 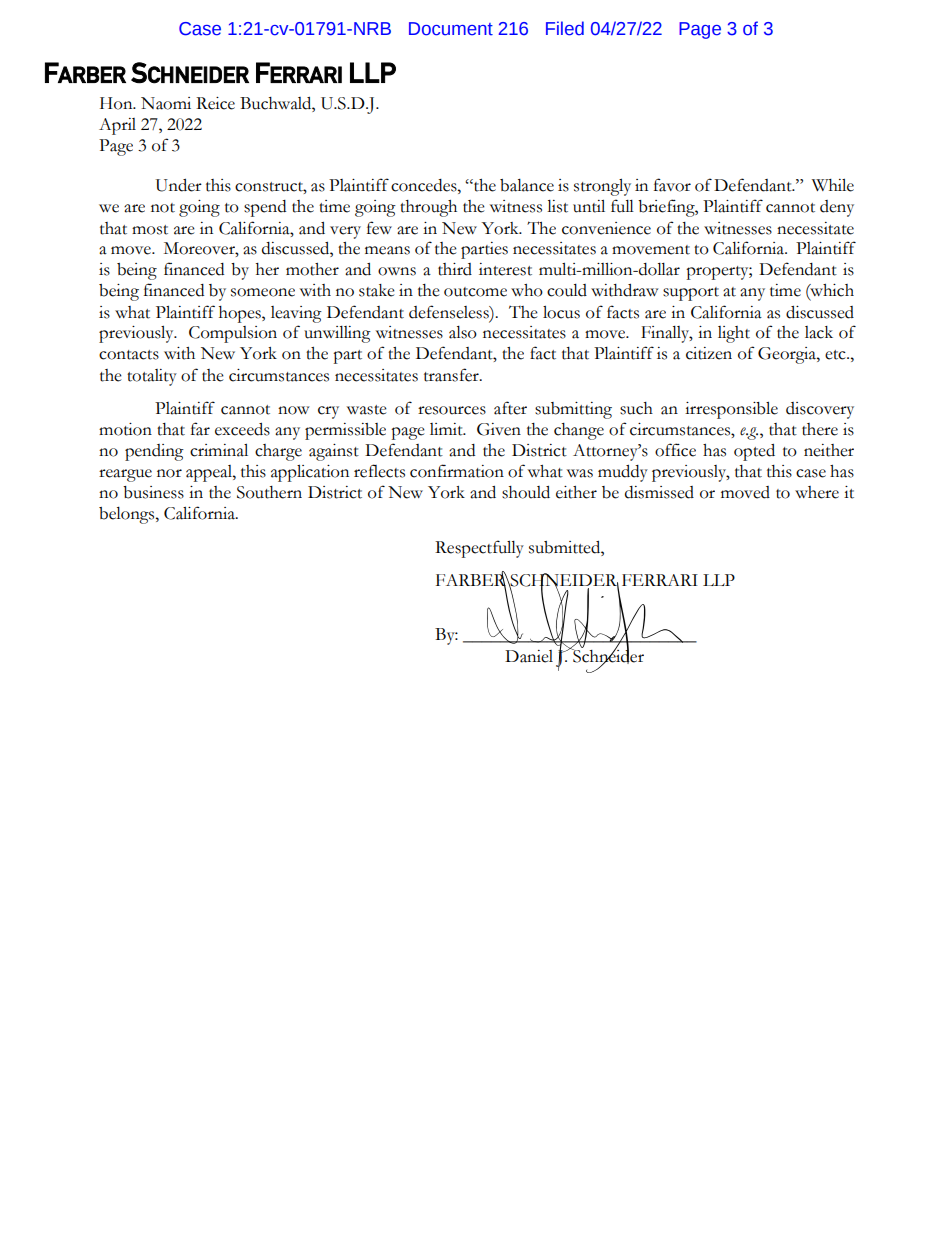 I want to click on criminal, so click(x=219, y=450).
